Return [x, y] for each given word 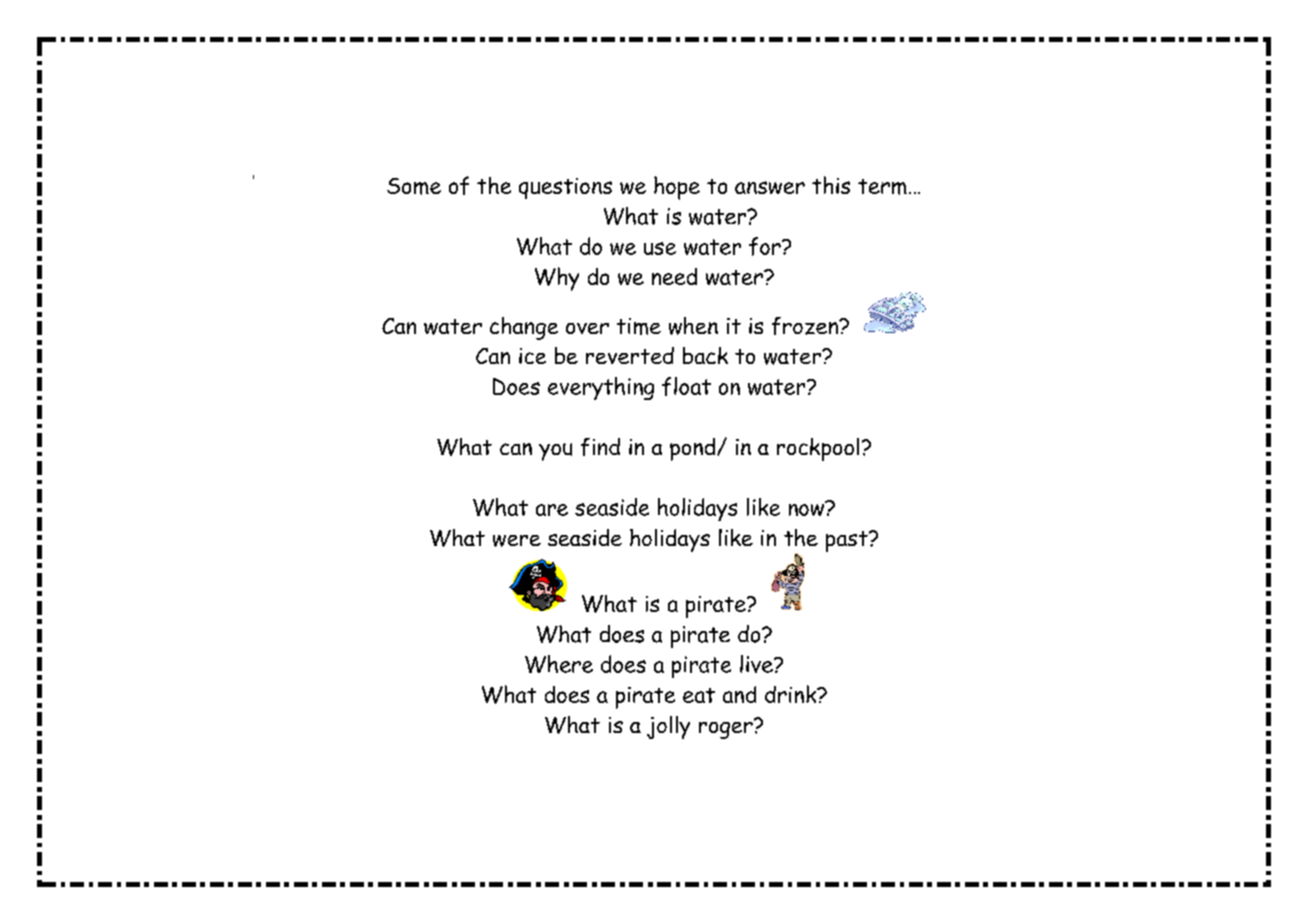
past [848, 541]
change [524, 328]
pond [694, 449]
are [552, 510]
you [555, 452]
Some [414, 186]
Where [559, 664]
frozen [806, 326]
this [831, 185]
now [808, 508]
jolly [668, 727]
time [639, 326]
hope [677, 188]
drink [792, 694]
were [517, 541]
